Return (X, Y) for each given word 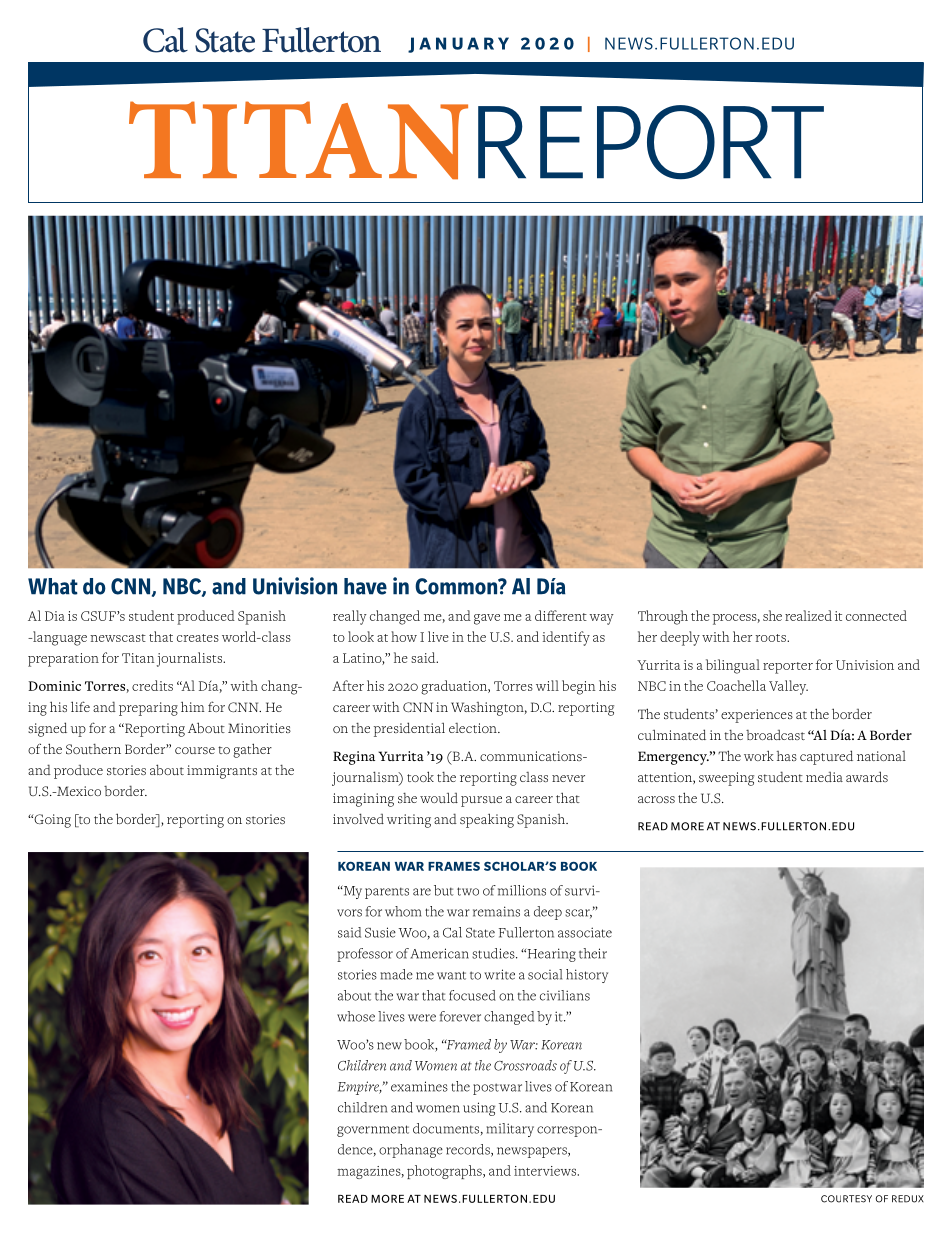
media (824, 777)
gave (487, 619)
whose (356, 1016)
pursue (481, 801)
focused (472, 995)
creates (198, 638)
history (587, 976)
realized (808, 615)
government (373, 1131)
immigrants (222, 772)
